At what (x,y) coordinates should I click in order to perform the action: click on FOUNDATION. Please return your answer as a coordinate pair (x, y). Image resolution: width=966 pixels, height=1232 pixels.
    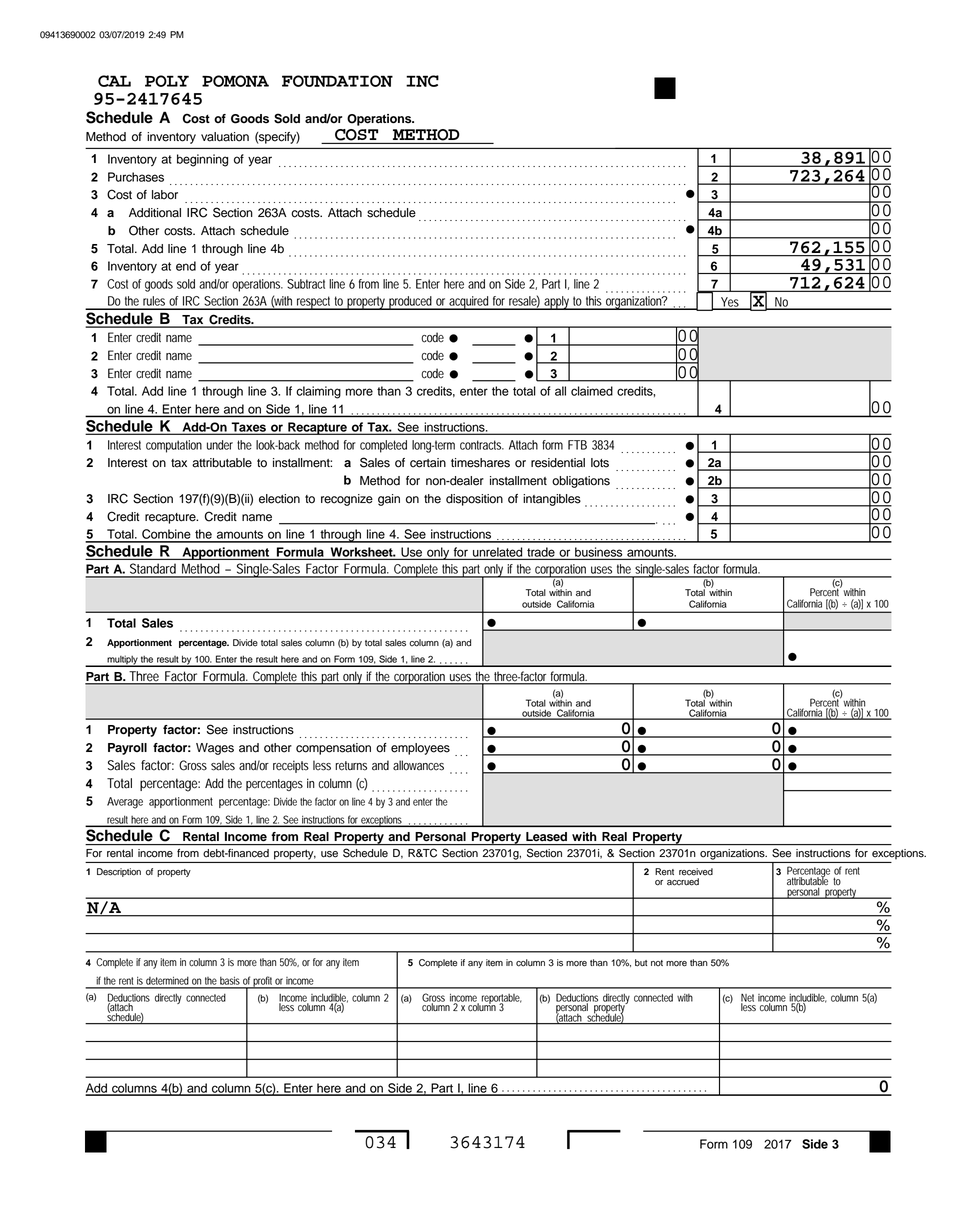
    Looking at the image, I should click on (337, 81).
